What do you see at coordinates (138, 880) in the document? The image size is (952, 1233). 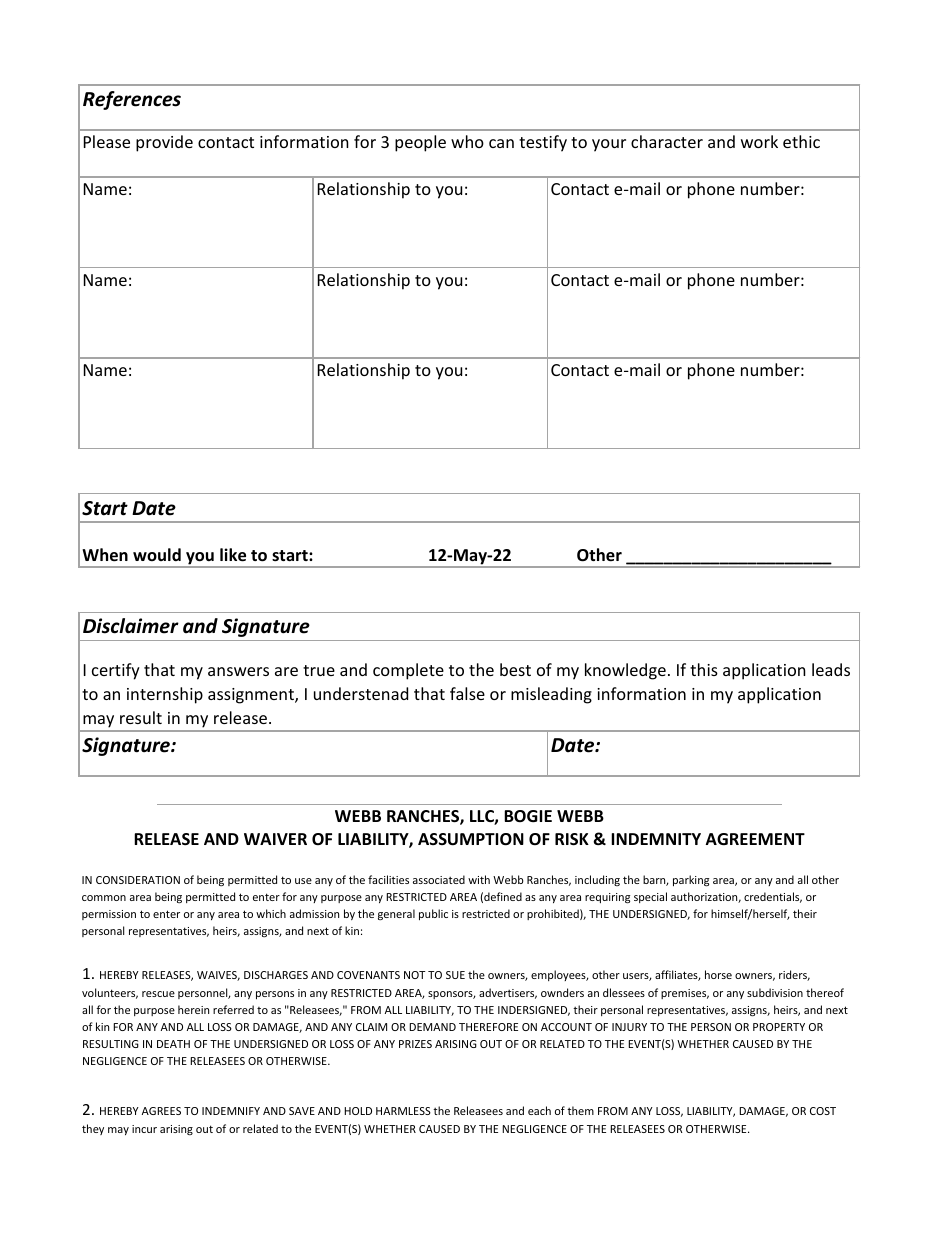 I see `CONSIDERATION` at bounding box center [138, 880].
